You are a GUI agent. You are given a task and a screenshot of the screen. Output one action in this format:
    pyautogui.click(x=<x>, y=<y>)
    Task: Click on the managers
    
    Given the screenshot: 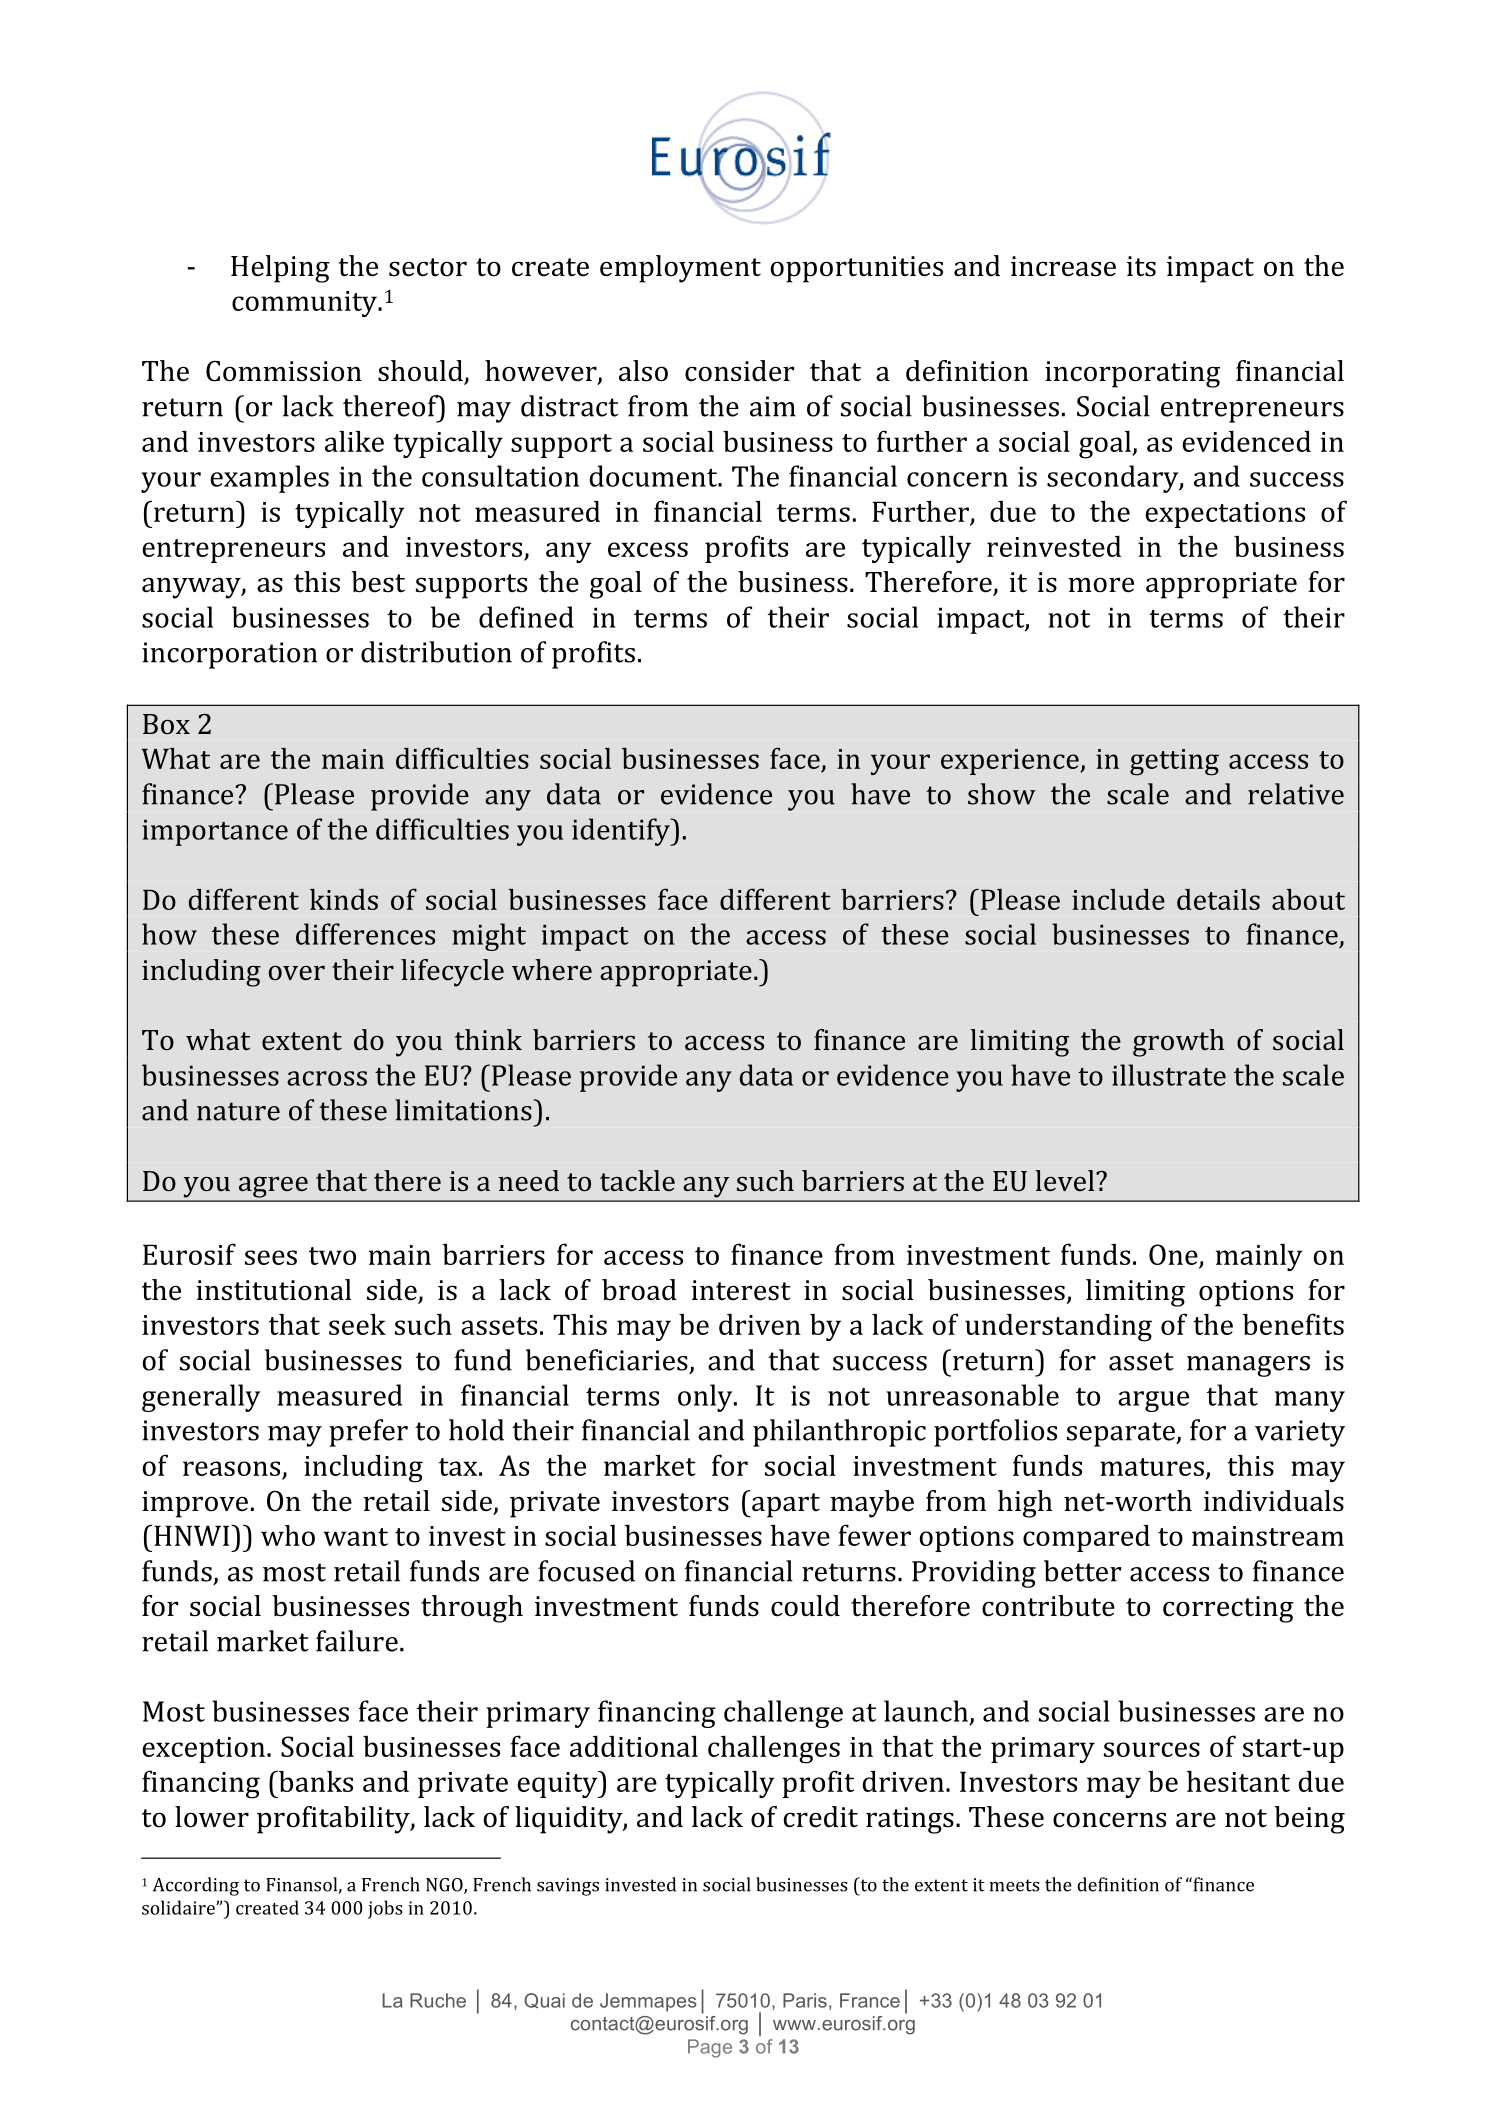 What is the action you would take?
    pyautogui.click(x=1248, y=1366)
